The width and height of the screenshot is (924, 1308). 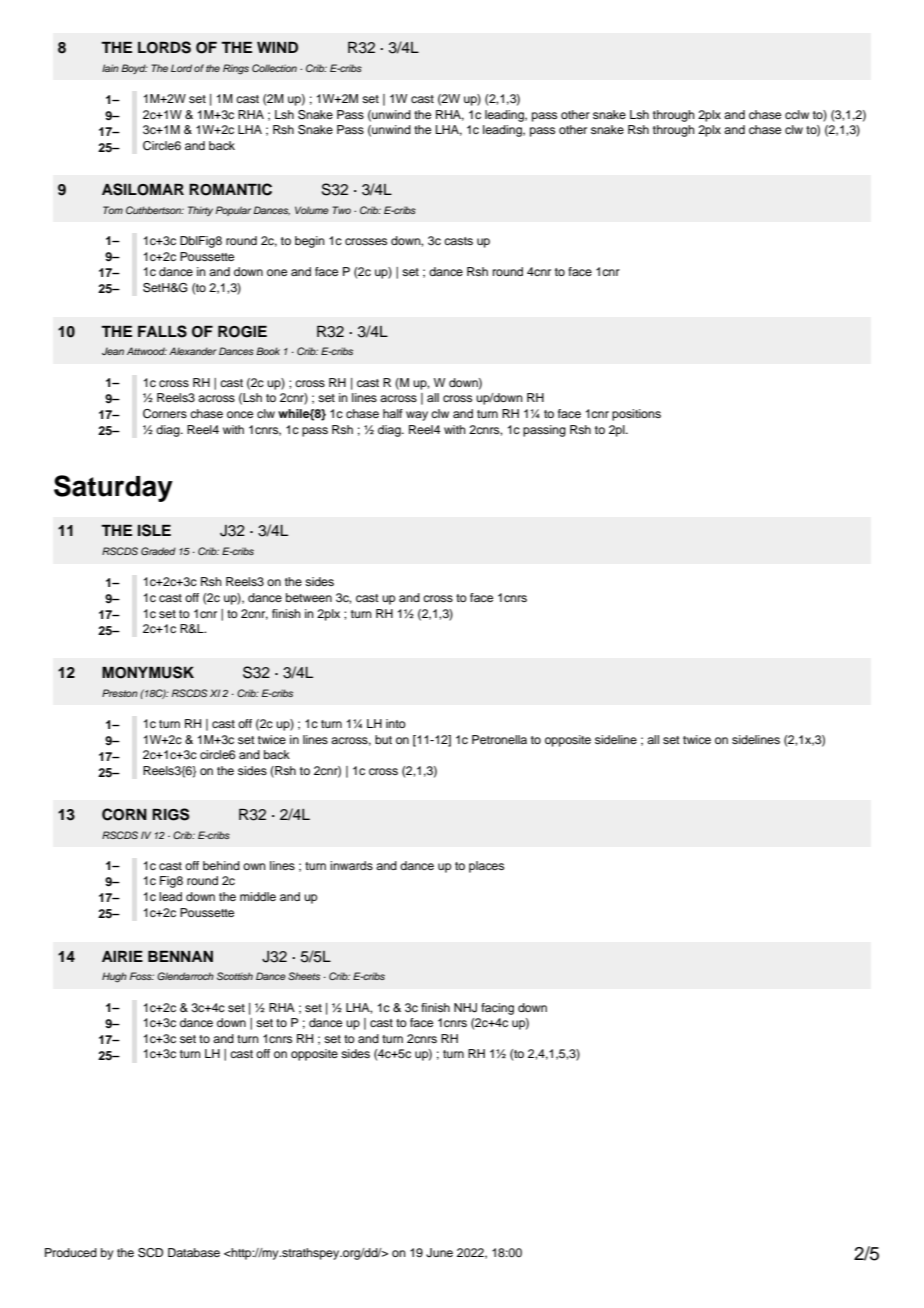 I want to click on Preston, so click(x=120, y=693).
